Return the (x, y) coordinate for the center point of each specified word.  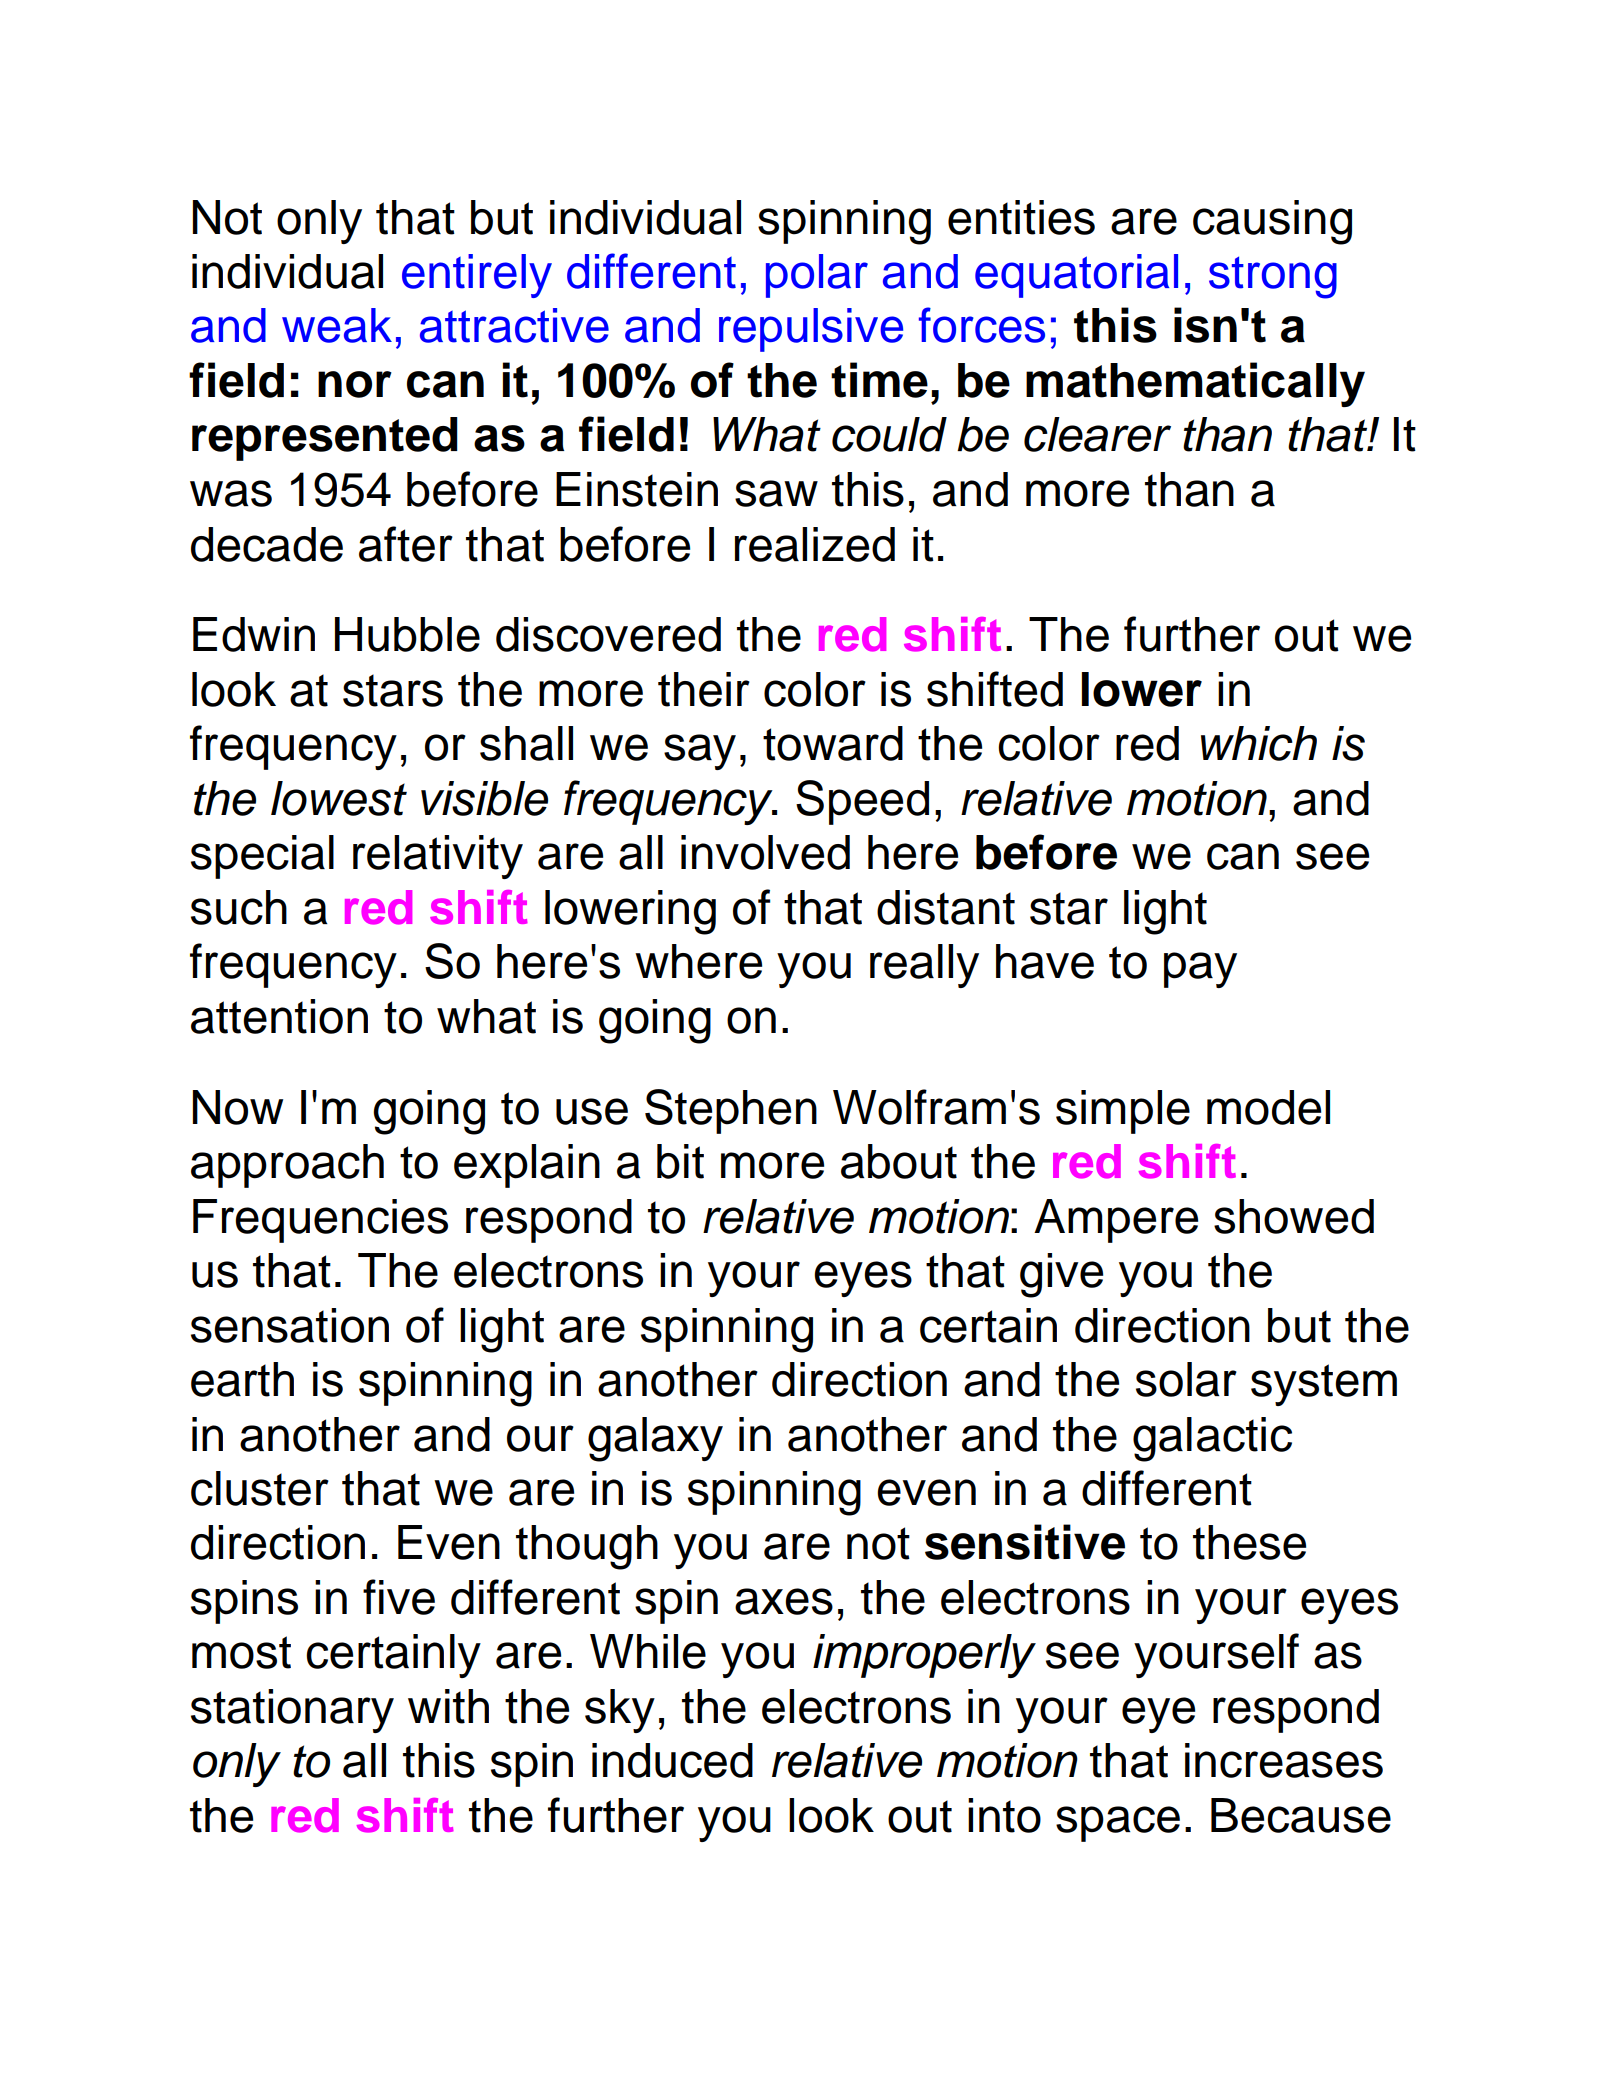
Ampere (1116, 1221)
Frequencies (320, 1221)
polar (817, 276)
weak (337, 325)
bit (680, 1161)
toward (833, 743)
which (1259, 743)
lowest (339, 798)
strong (1273, 277)
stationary (292, 1711)
